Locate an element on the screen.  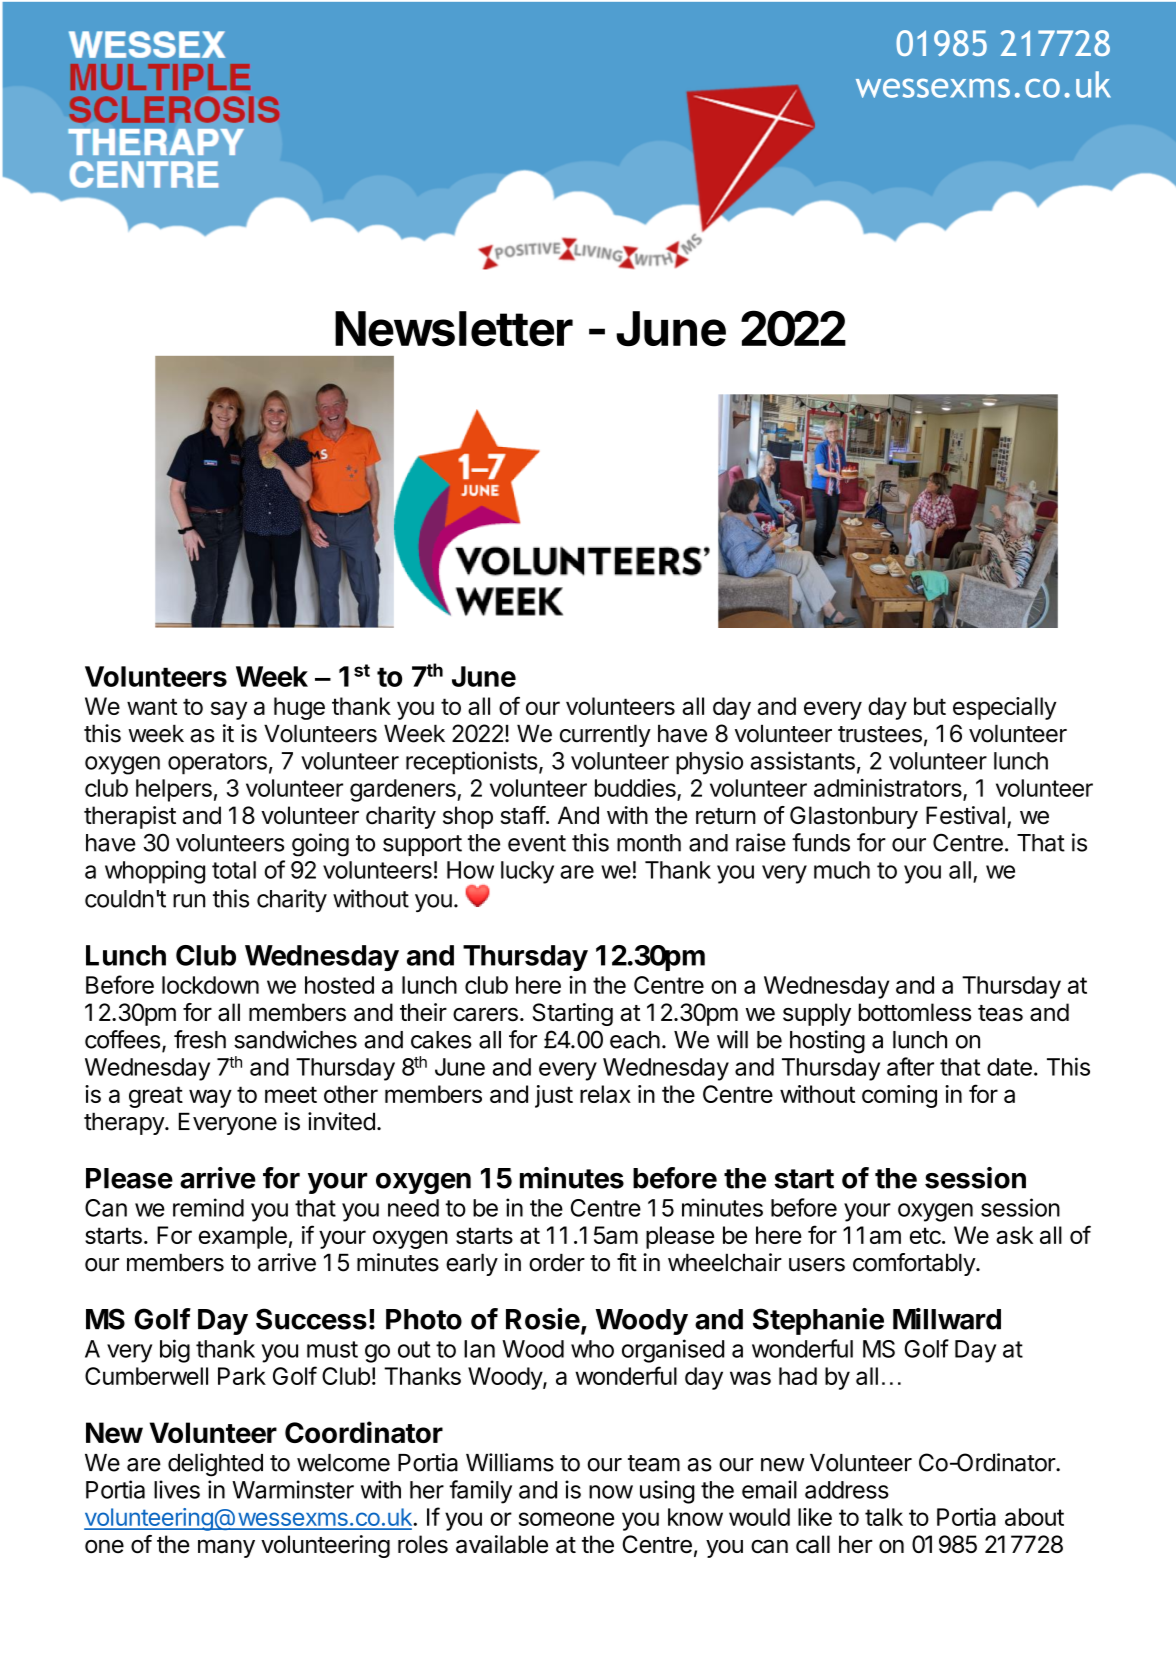
many is located at coordinates (226, 1548).
